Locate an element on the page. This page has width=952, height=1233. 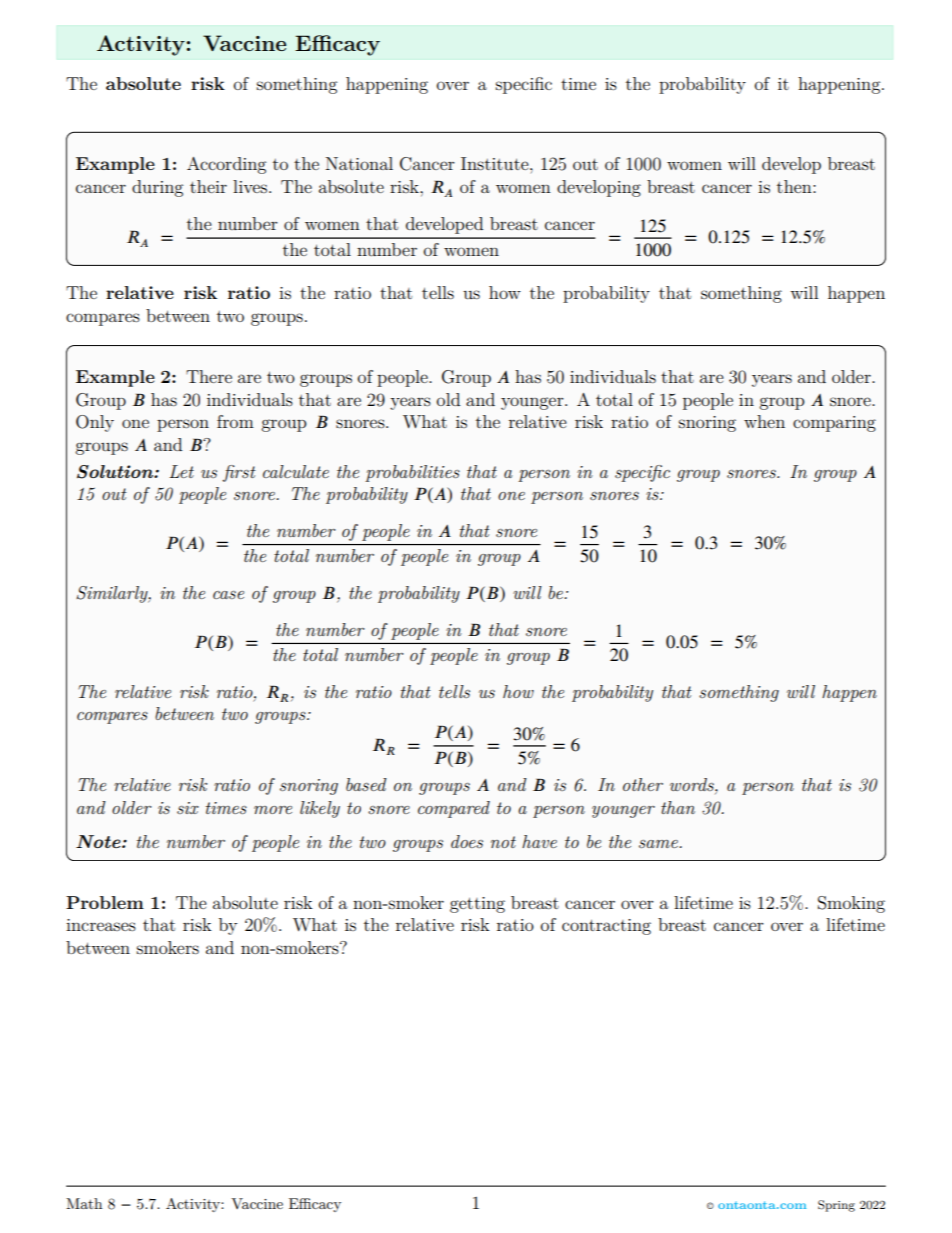
comparing is located at coordinates (834, 424).
